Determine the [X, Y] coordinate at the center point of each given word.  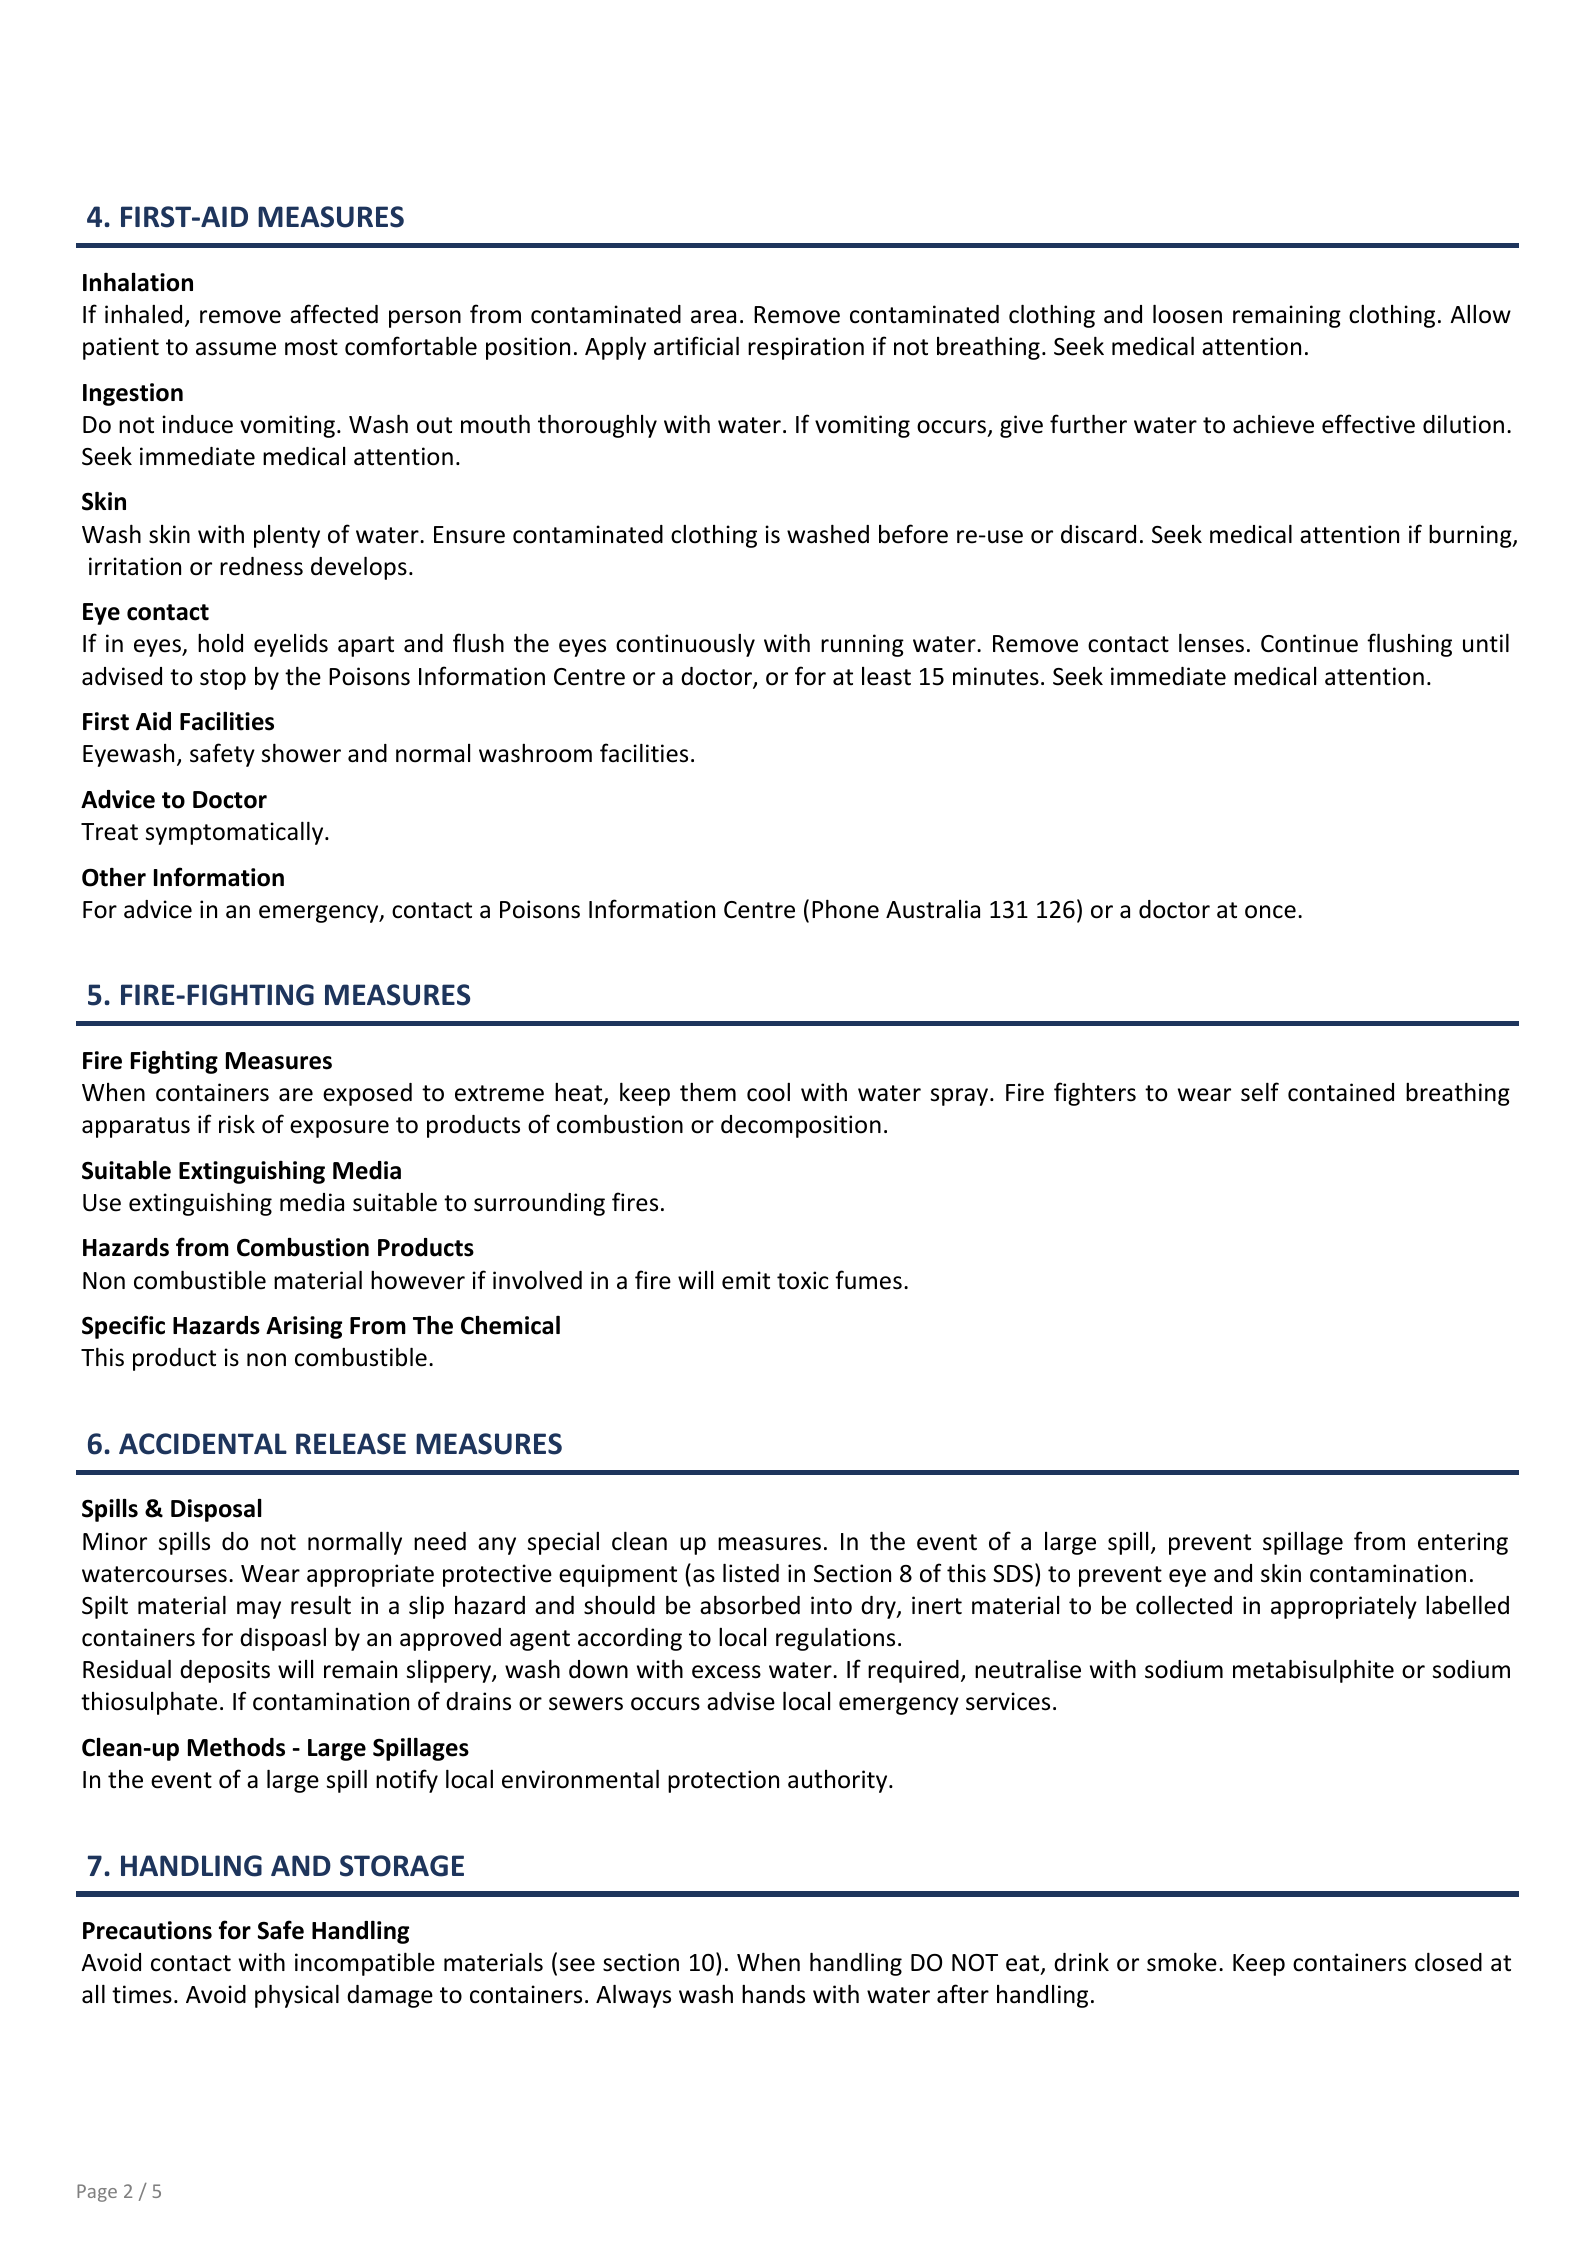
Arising [304, 1327]
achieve [1273, 424]
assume [236, 349]
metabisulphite [1313, 1671]
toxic [802, 1280]
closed [1448, 1962]
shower [301, 753]
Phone [845, 909]
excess [726, 1672]
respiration [806, 348]
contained [1341, 1092]
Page [97, 2193]
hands [773, 1994]
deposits [225, 1671]
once [1270, 912]
